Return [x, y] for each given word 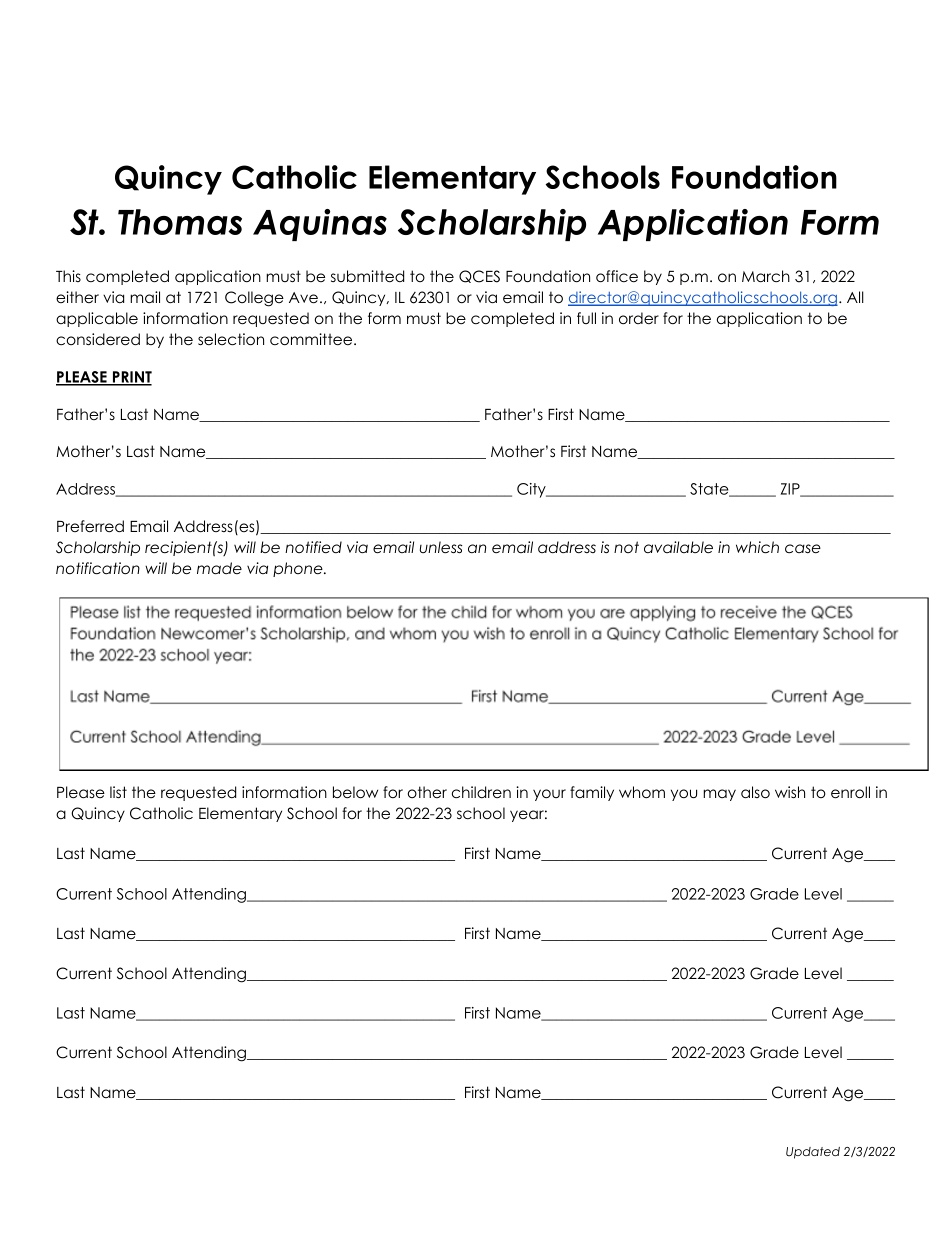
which [757, 547]
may [719, 795]
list [118, 792]
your [549, 795]
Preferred [90, 526]
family [592, 793]
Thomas [180, 222]
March [766, 276]
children [481, 792]
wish [790, 792]
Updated [813, 1153]
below [355, 792]
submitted [367, 276]
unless [441, 547]
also [755, 792]
